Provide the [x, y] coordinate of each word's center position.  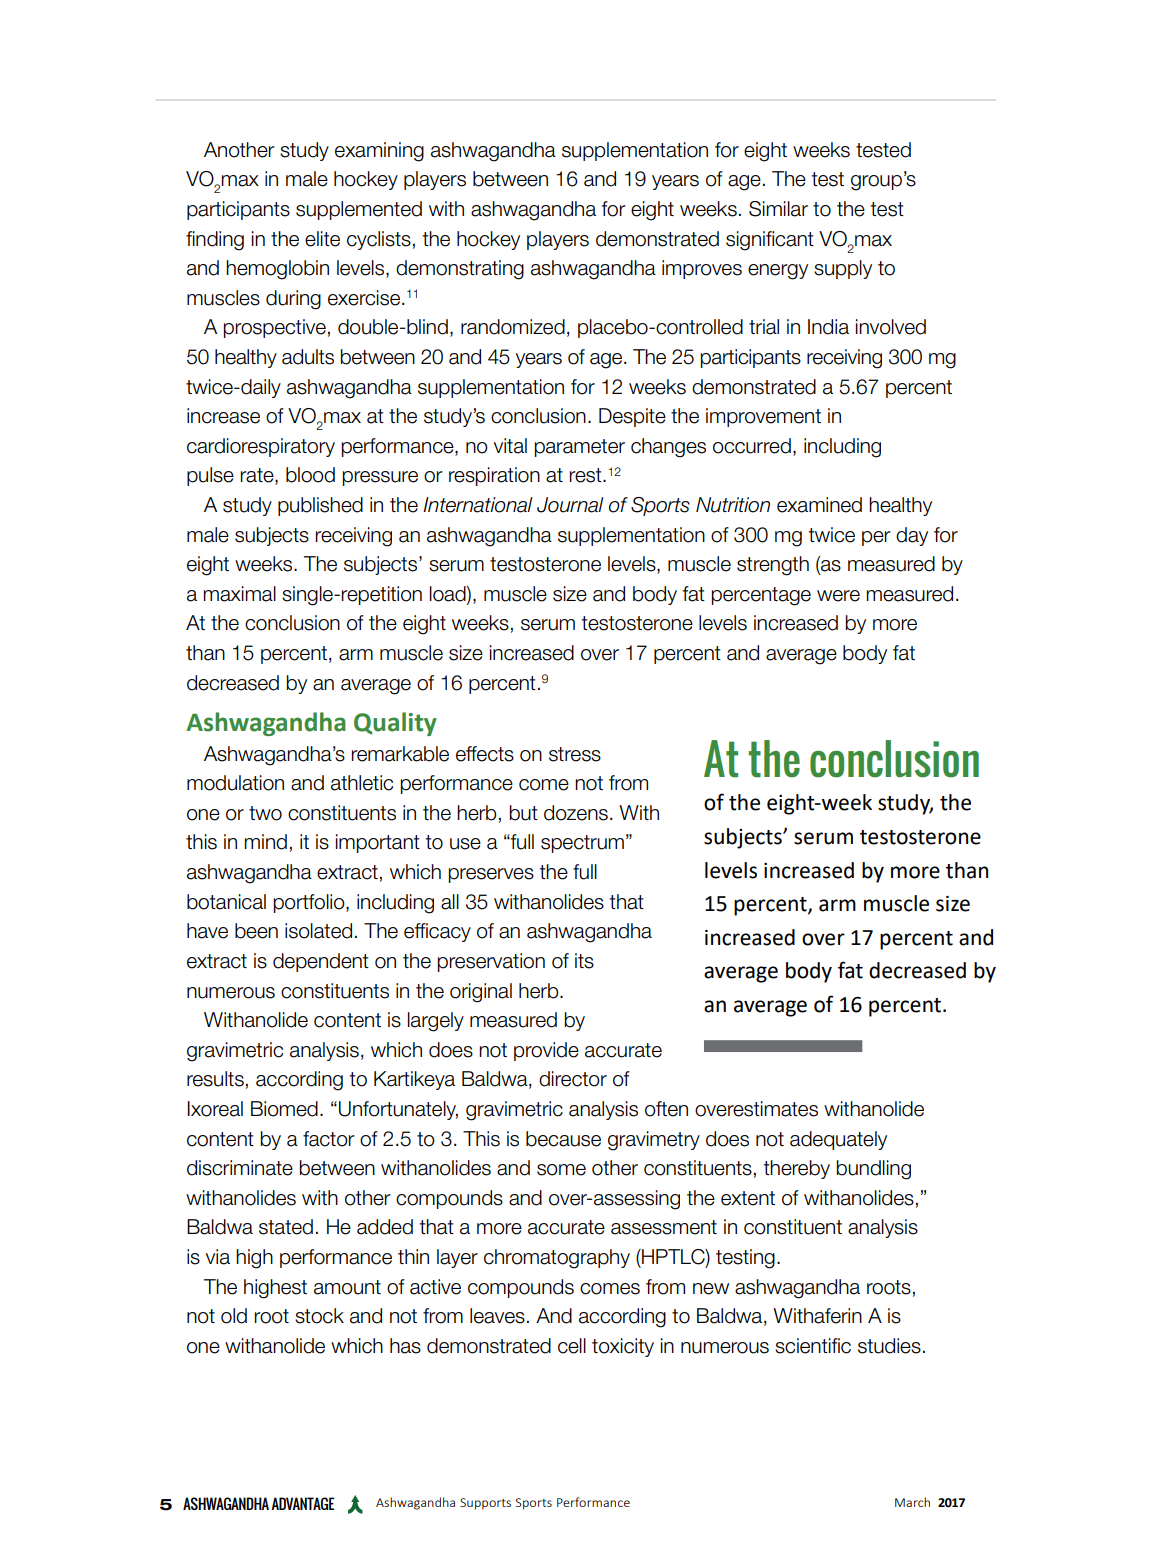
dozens [576, 813]
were [838, 596]
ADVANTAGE [302, 1503]
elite [322, 239]
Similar [778, 209]
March [912, 1502]
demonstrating [460, 270]
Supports [485, 1504]
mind [265, 842]
